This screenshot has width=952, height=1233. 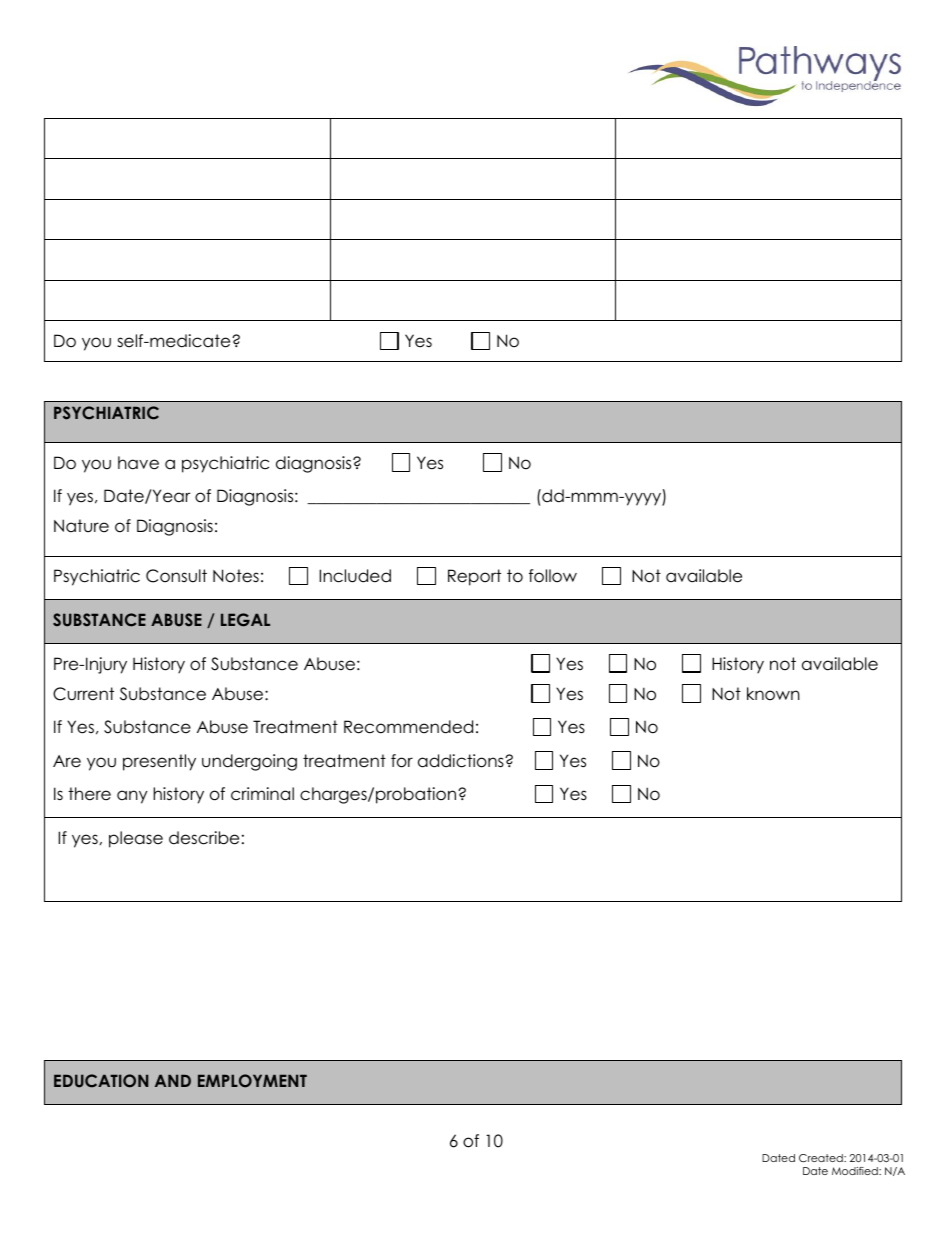 What do you see at coordinates (83, 694) in the screenshot?
I see `Current` at bounding box center [83, 694].
